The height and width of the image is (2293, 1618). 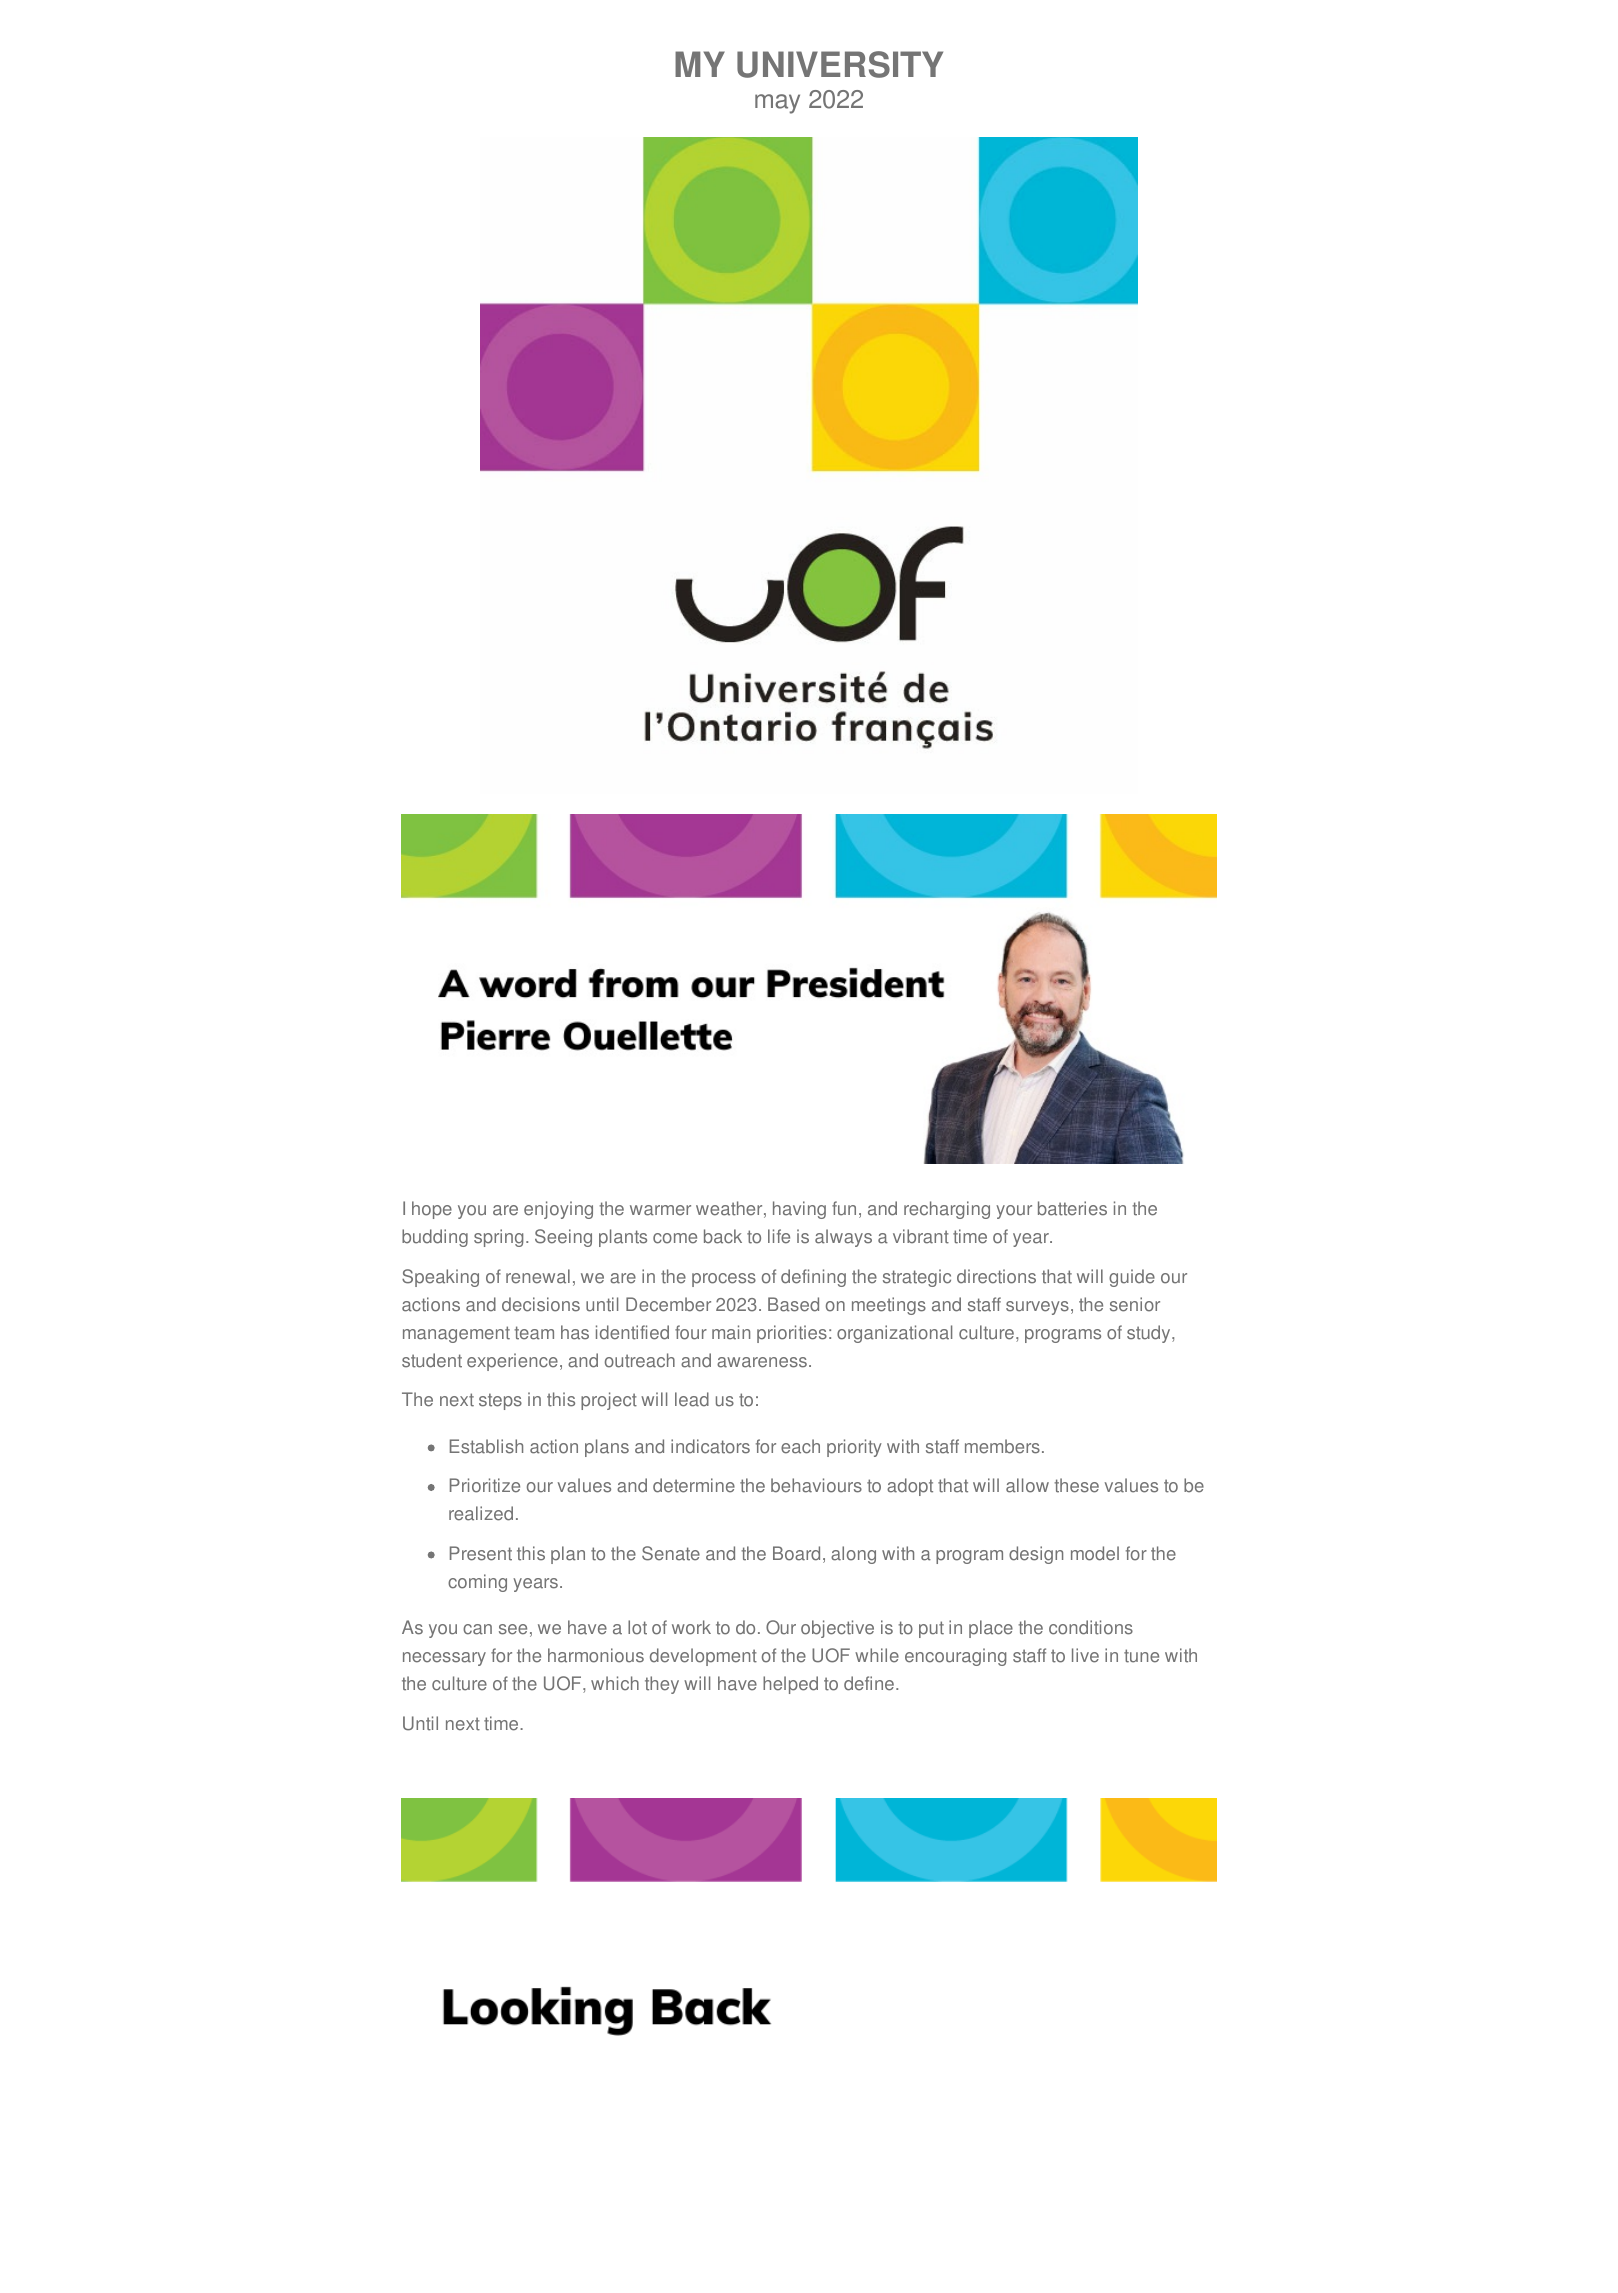 I want to click on having, so click(x=799, y=1210).
